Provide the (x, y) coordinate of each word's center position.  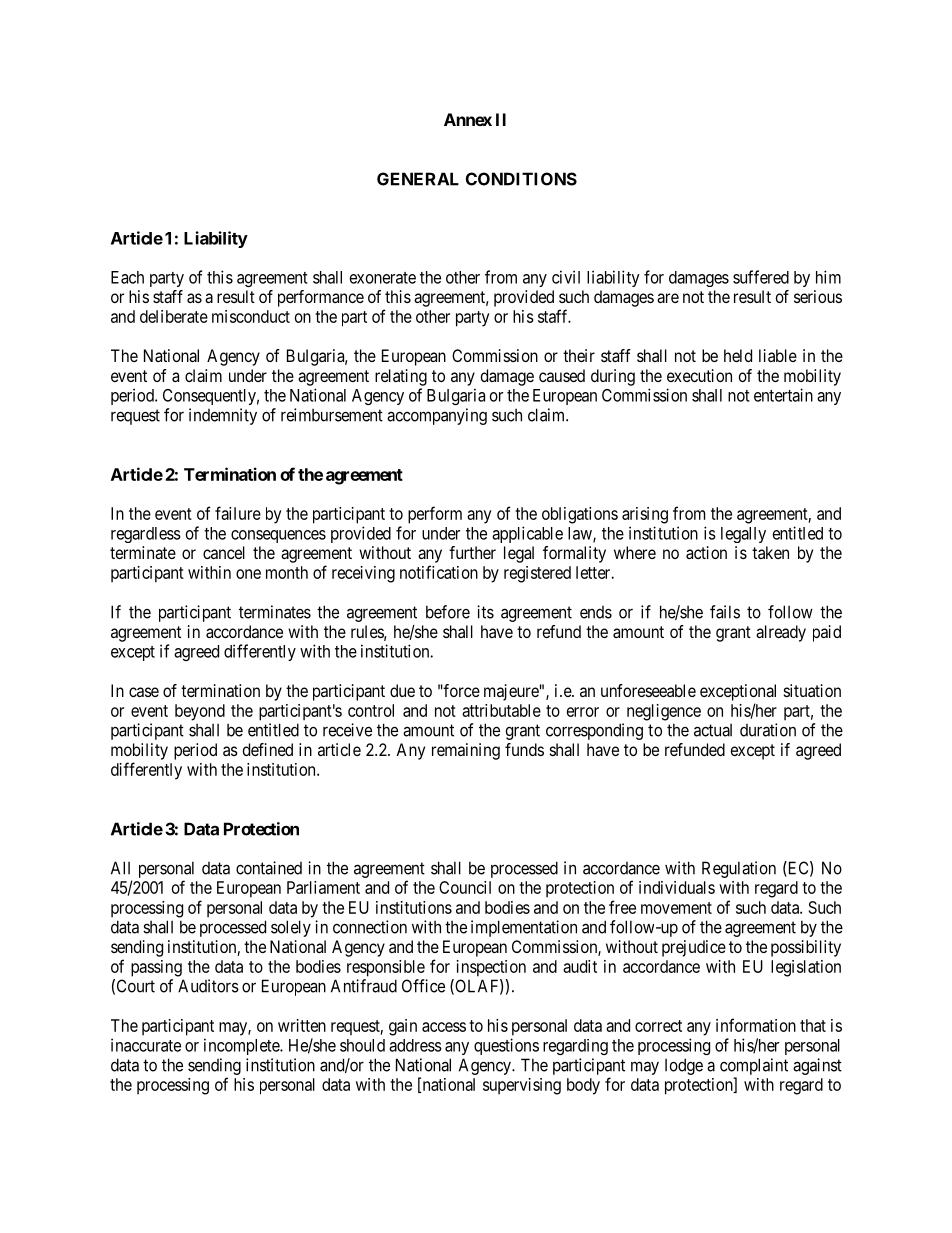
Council (465, 887)
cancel (224, 552)
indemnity (223, 416)
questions (506, 1046)
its (485, 612)
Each (127, 277)
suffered (761, 277)
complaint (754, 1066)
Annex (468, 119)
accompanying (437, 416)
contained (269, 868)
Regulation (739, 869)
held (738, 355)
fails (725, 612)
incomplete (242, 1046)
